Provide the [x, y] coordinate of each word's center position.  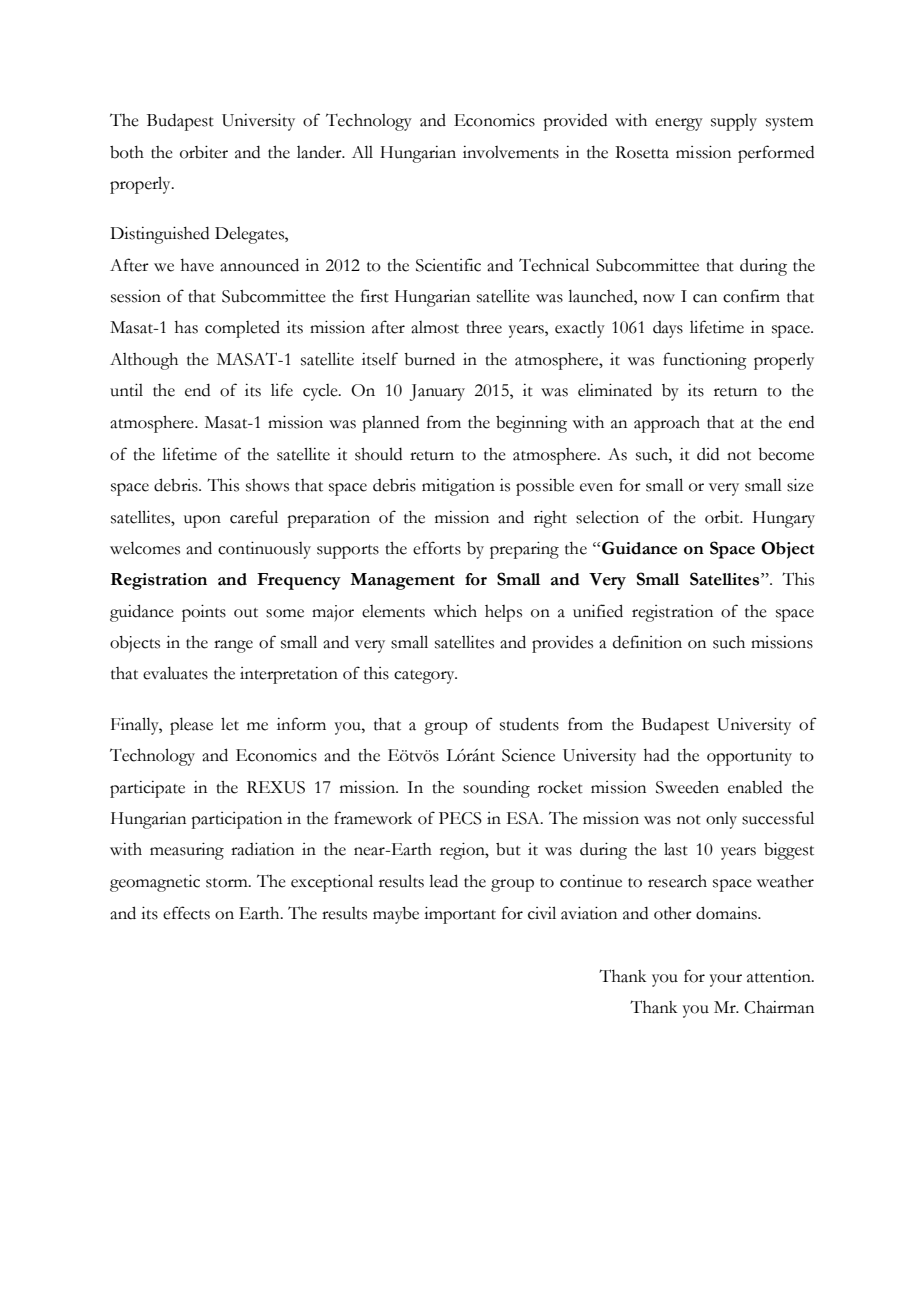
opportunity [749, 757]
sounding [496, 789]
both [127, 152]
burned [429, 359]
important [460, 915]
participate [147, 789]
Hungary [784, 519]
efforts [437, 548]
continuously [264, 550]
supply [734, 122]
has [186, 327]
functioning [705, 361]
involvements [511, 152]
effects [186, 913]
